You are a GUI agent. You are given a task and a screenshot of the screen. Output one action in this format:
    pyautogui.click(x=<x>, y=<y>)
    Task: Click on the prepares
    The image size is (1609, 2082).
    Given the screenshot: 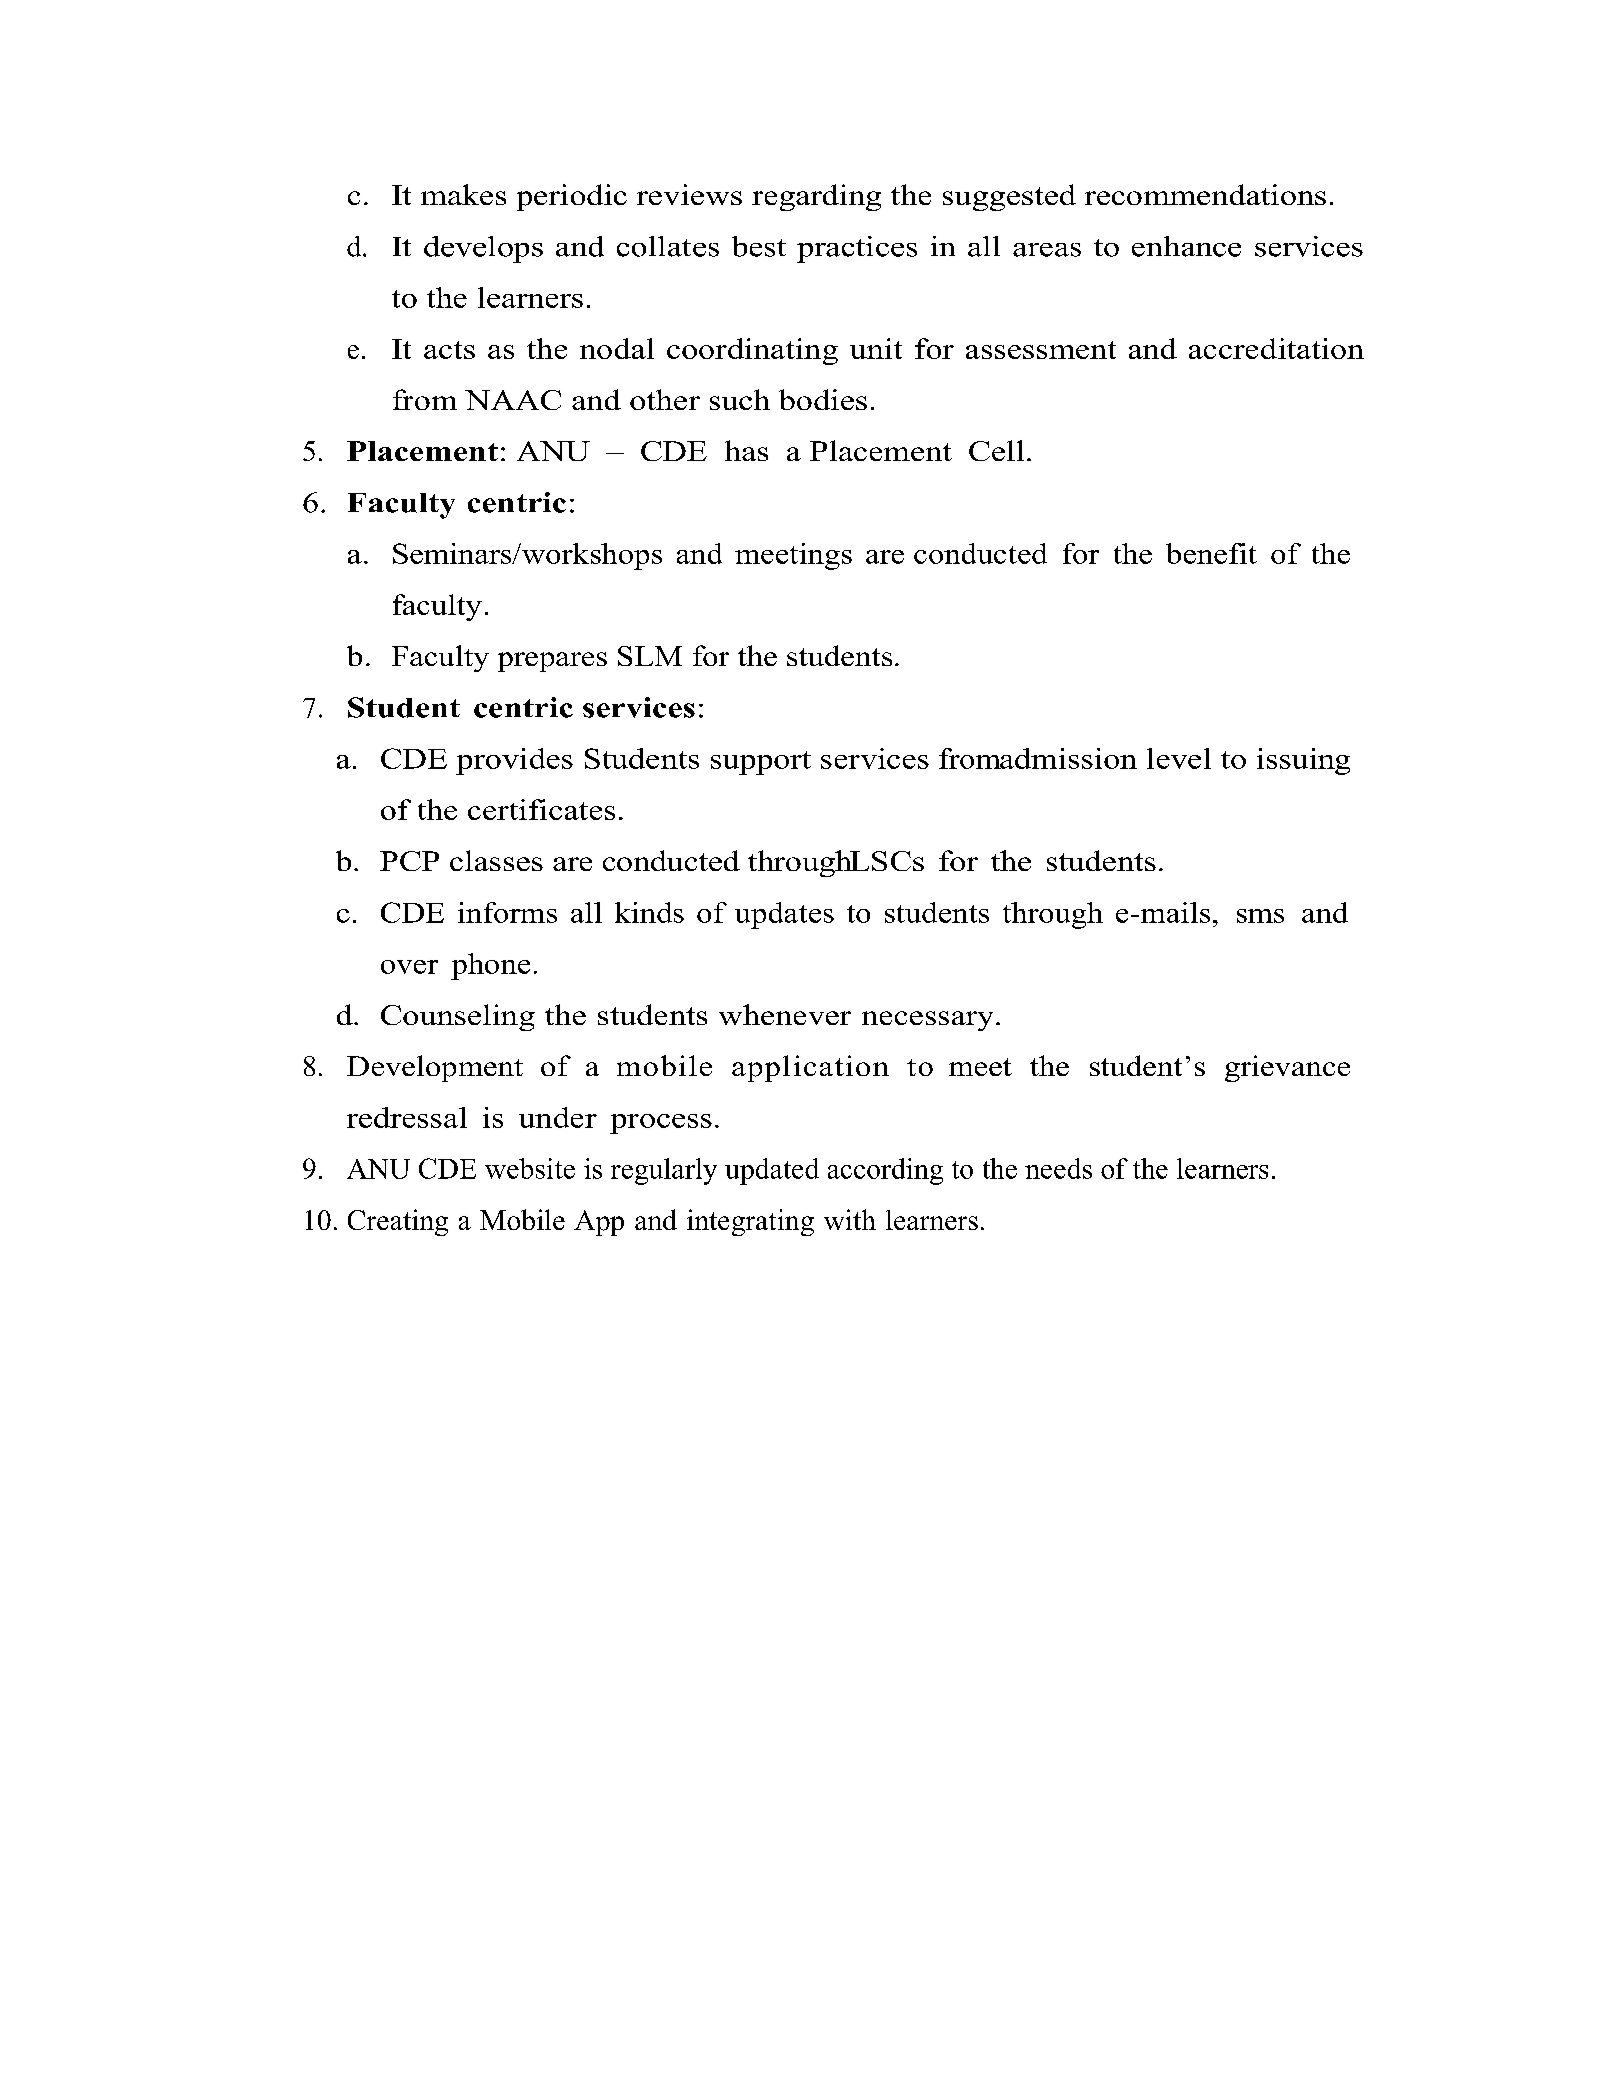 What is the action you would take?
    pyautogui.click(x=552, y=662)
